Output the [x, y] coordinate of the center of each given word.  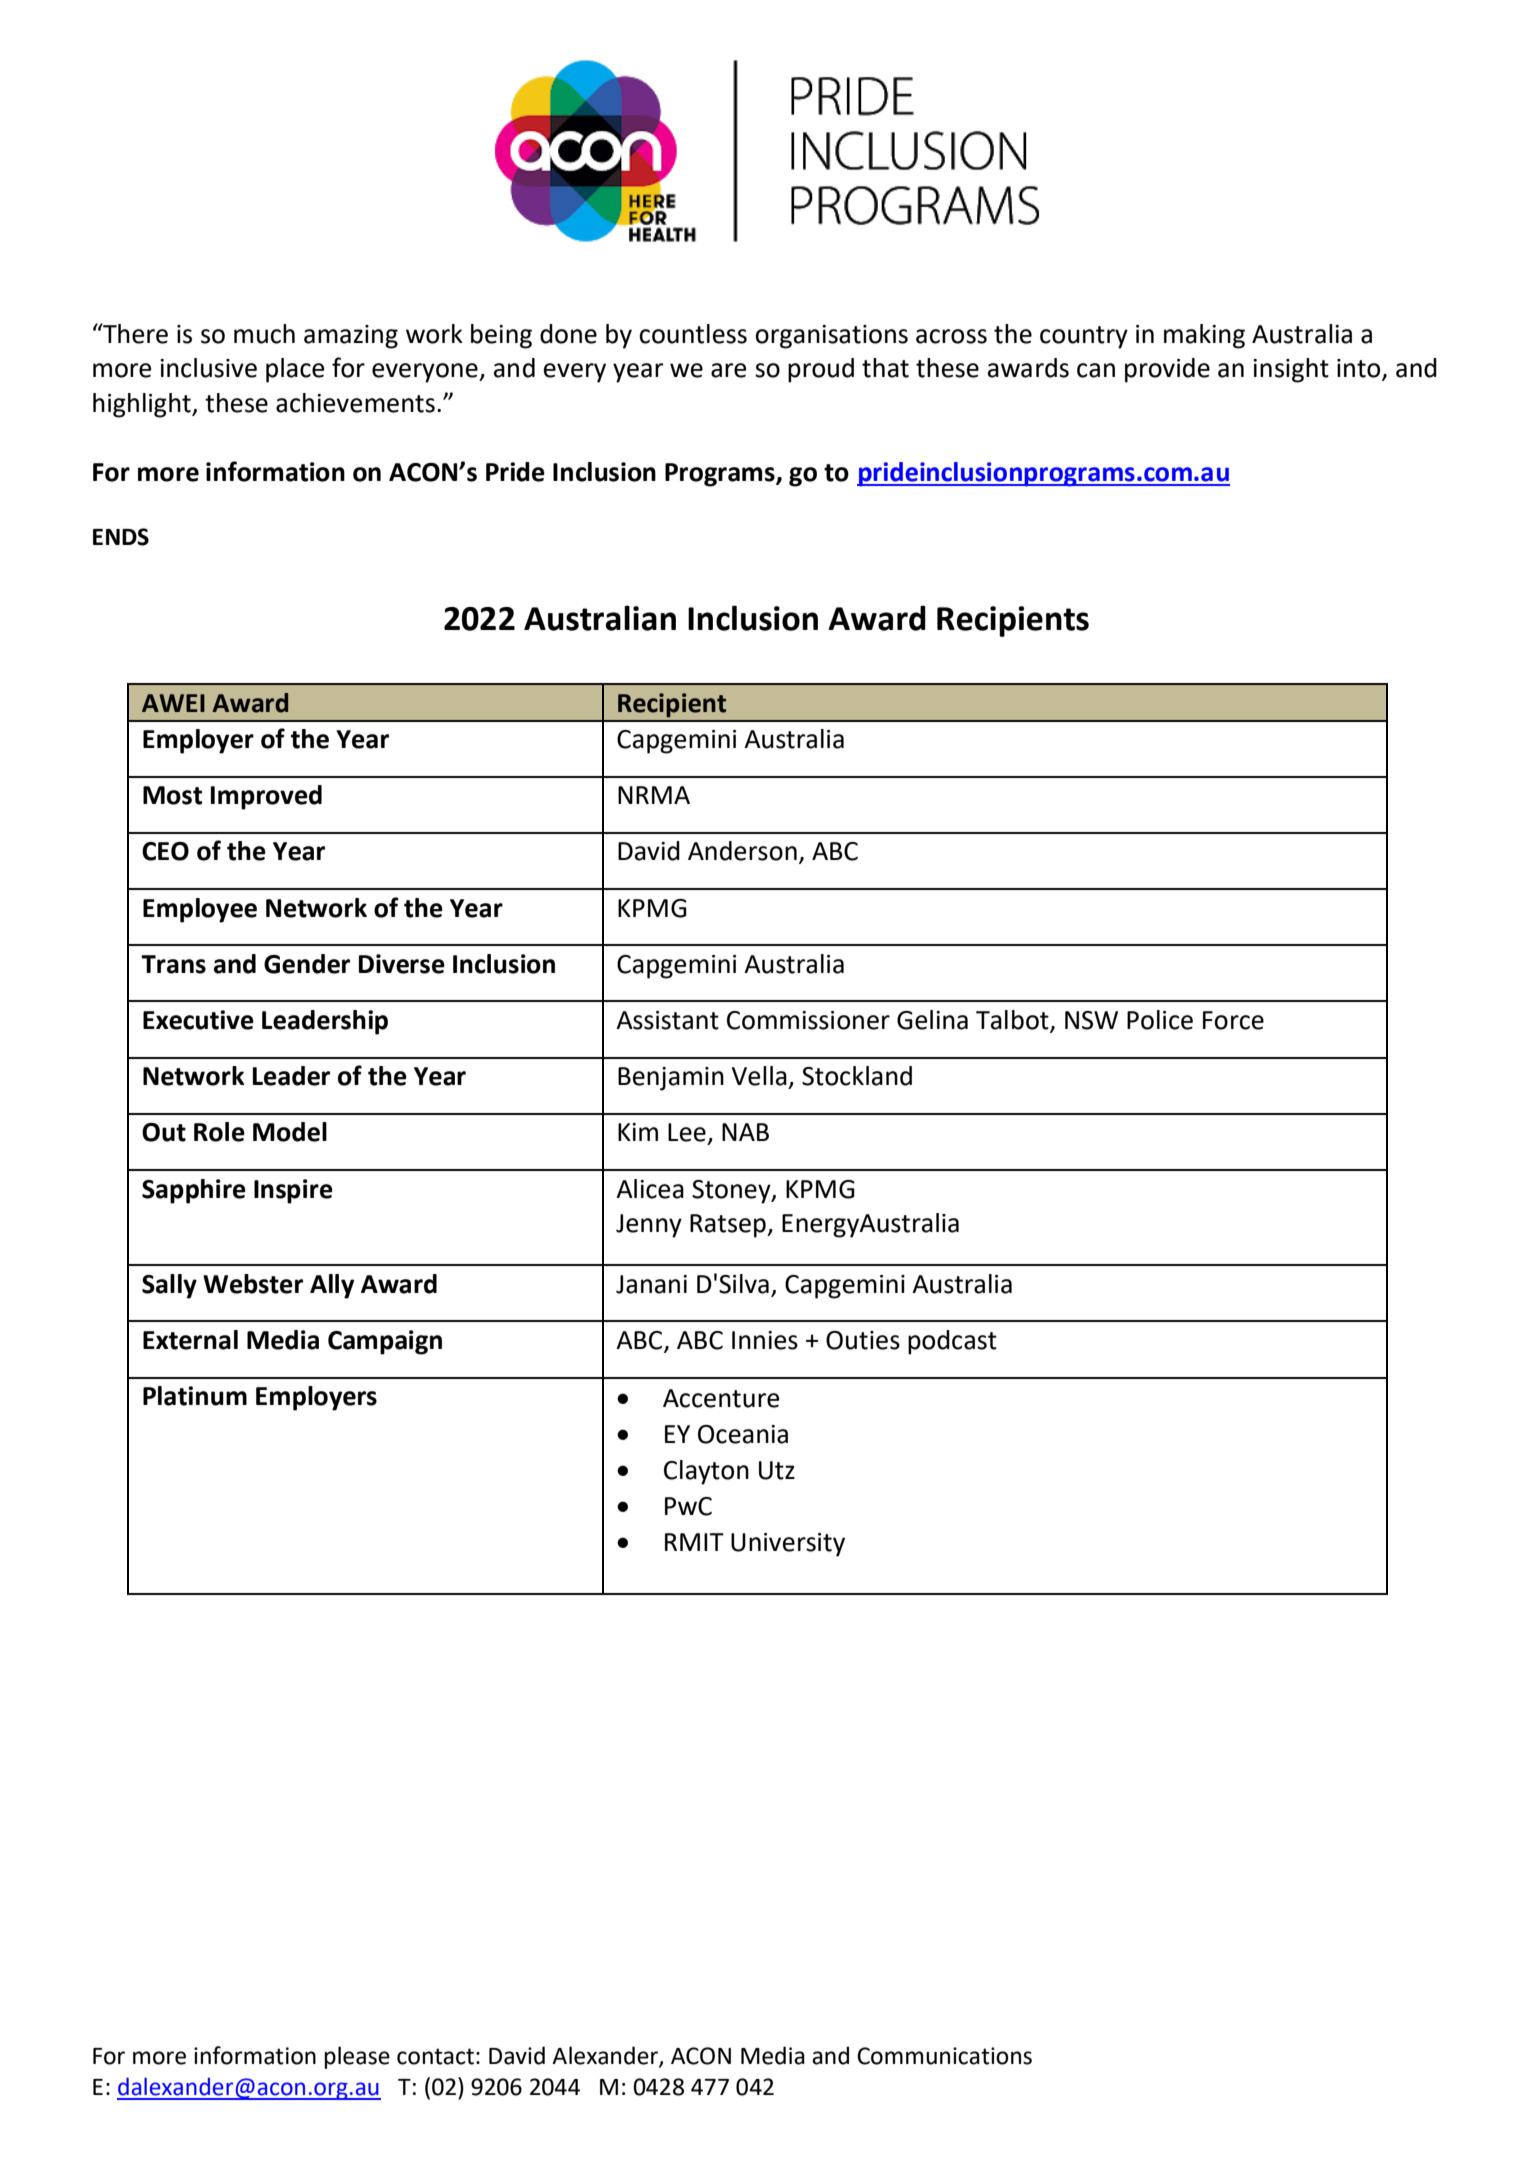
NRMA [654, 795]
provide [1167, 370]
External [190, 1340]
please [357, 2057]
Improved [266, 797]
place [295, 370]
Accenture [721, 1398]
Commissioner [808, 1020]
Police [1160, 1020]
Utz [777, 1470]
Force [1233, 1020]
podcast [952, 1342]
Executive [198, 1020]
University [788, 1545]
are [728, 370]
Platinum [195, 1396]
